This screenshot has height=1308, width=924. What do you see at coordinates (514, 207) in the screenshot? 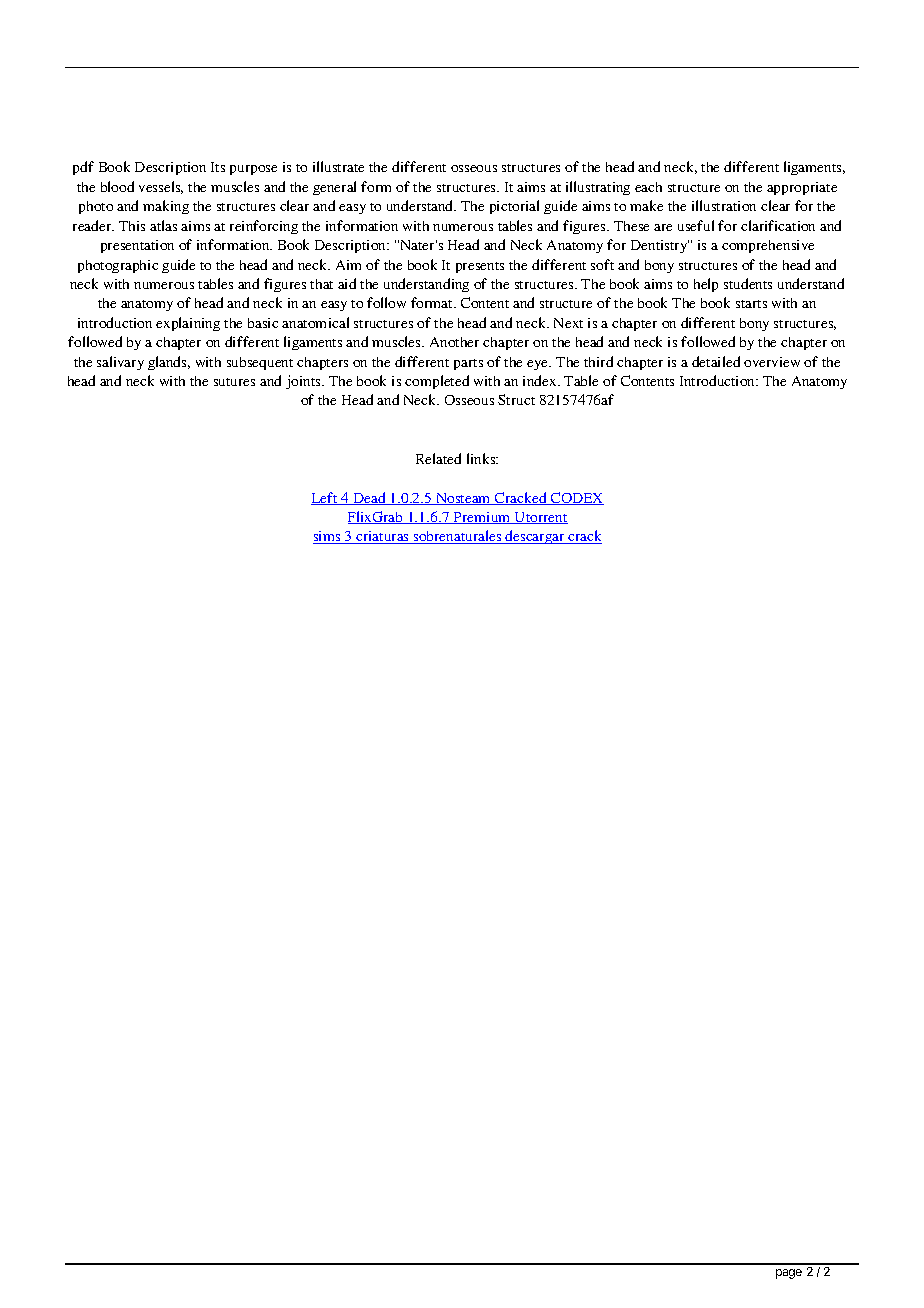
I see `pictorial` at bounding box center [514, 207].
